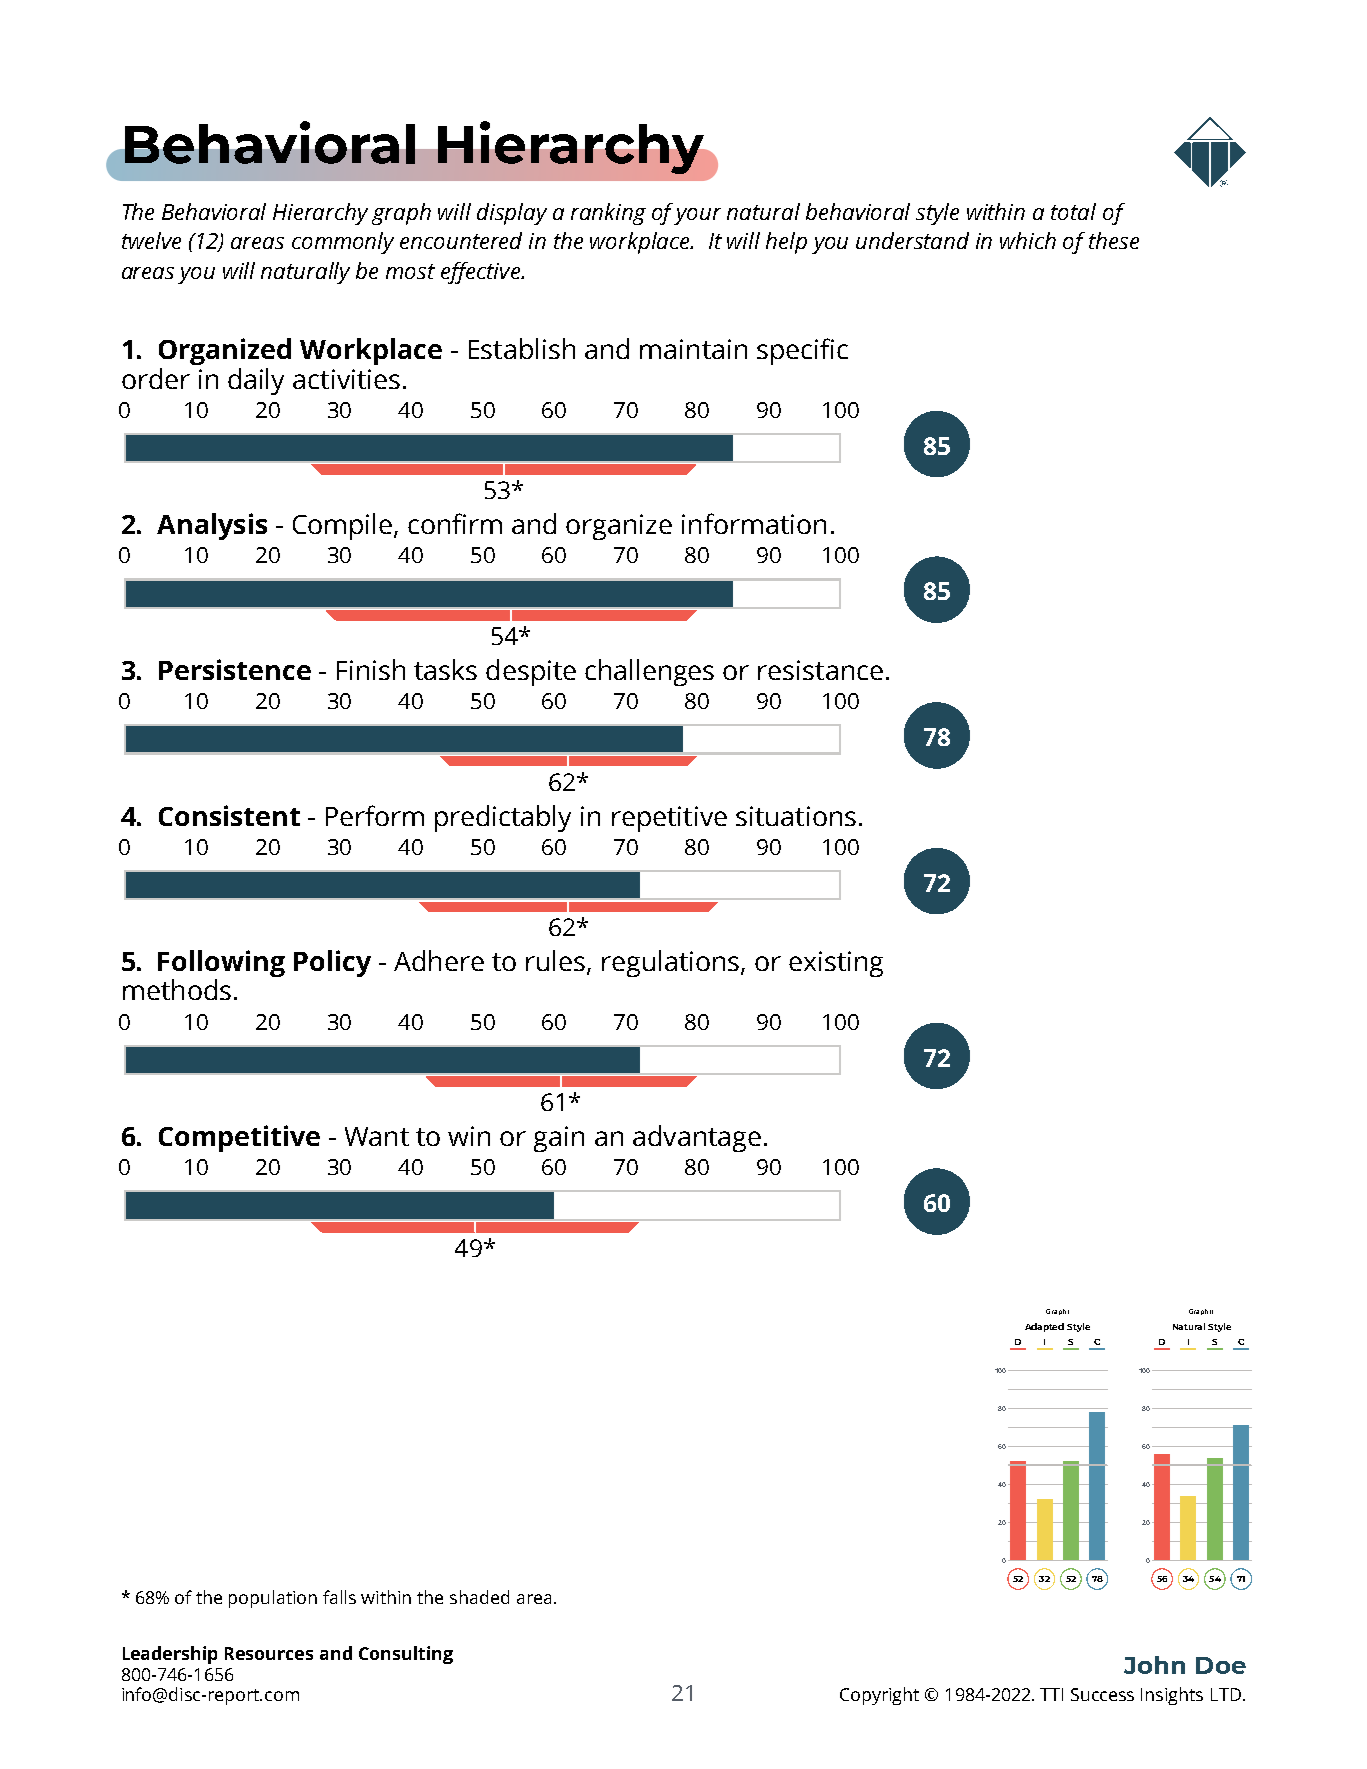  I want to click on regulations, so click(672, 963).
